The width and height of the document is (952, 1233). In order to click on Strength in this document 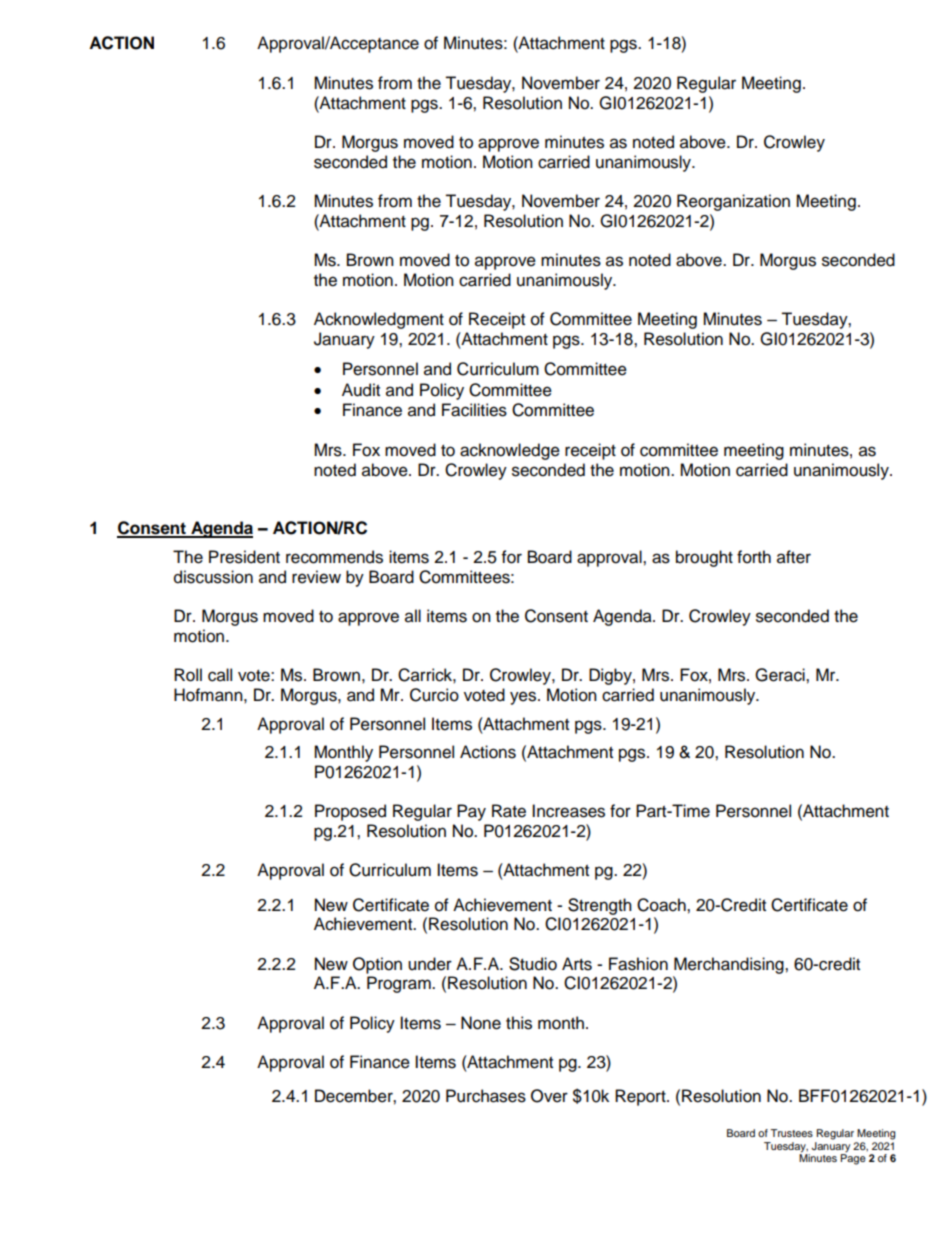, I will do `click(600, 906)`.
